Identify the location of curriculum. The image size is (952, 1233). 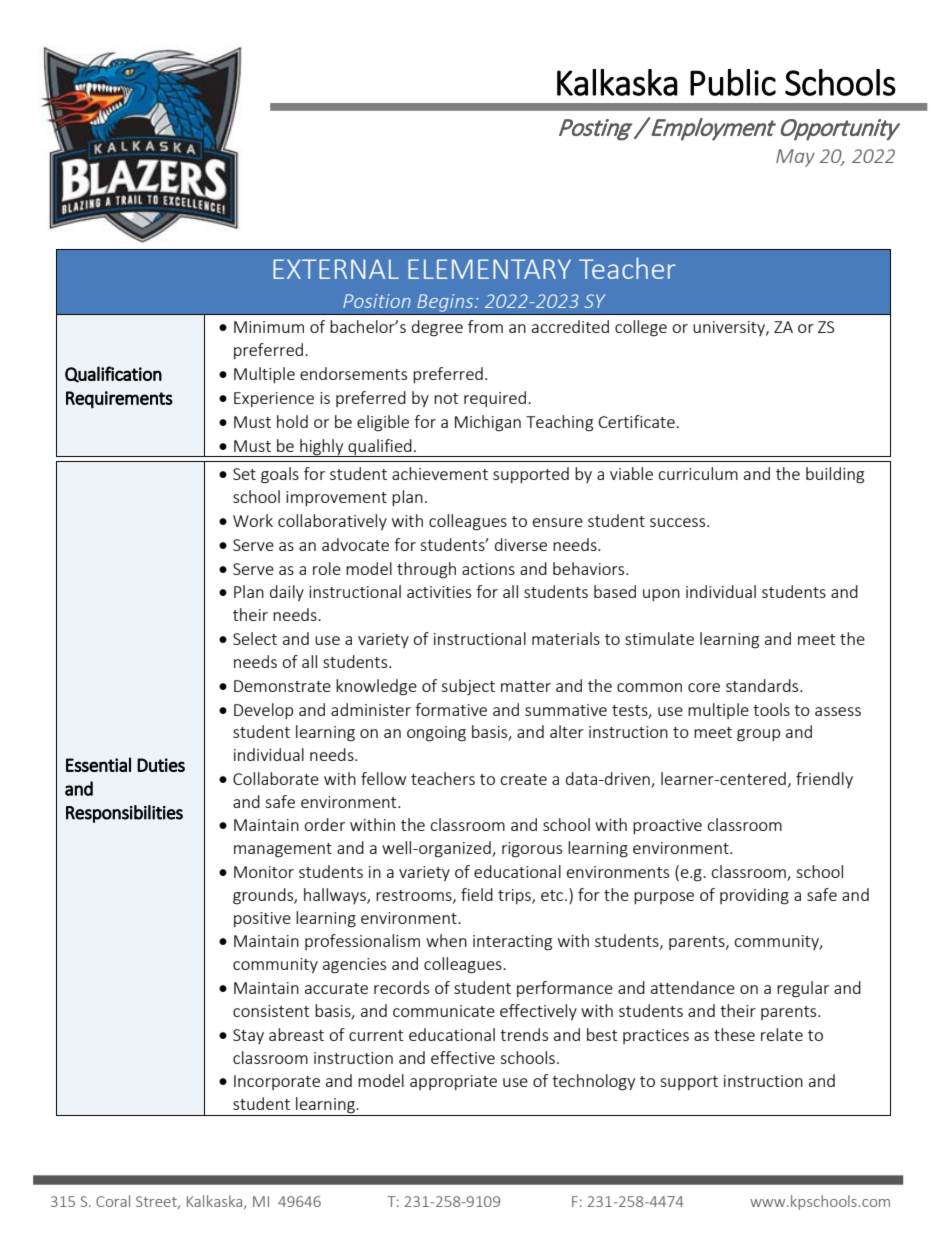
(698, 473).
